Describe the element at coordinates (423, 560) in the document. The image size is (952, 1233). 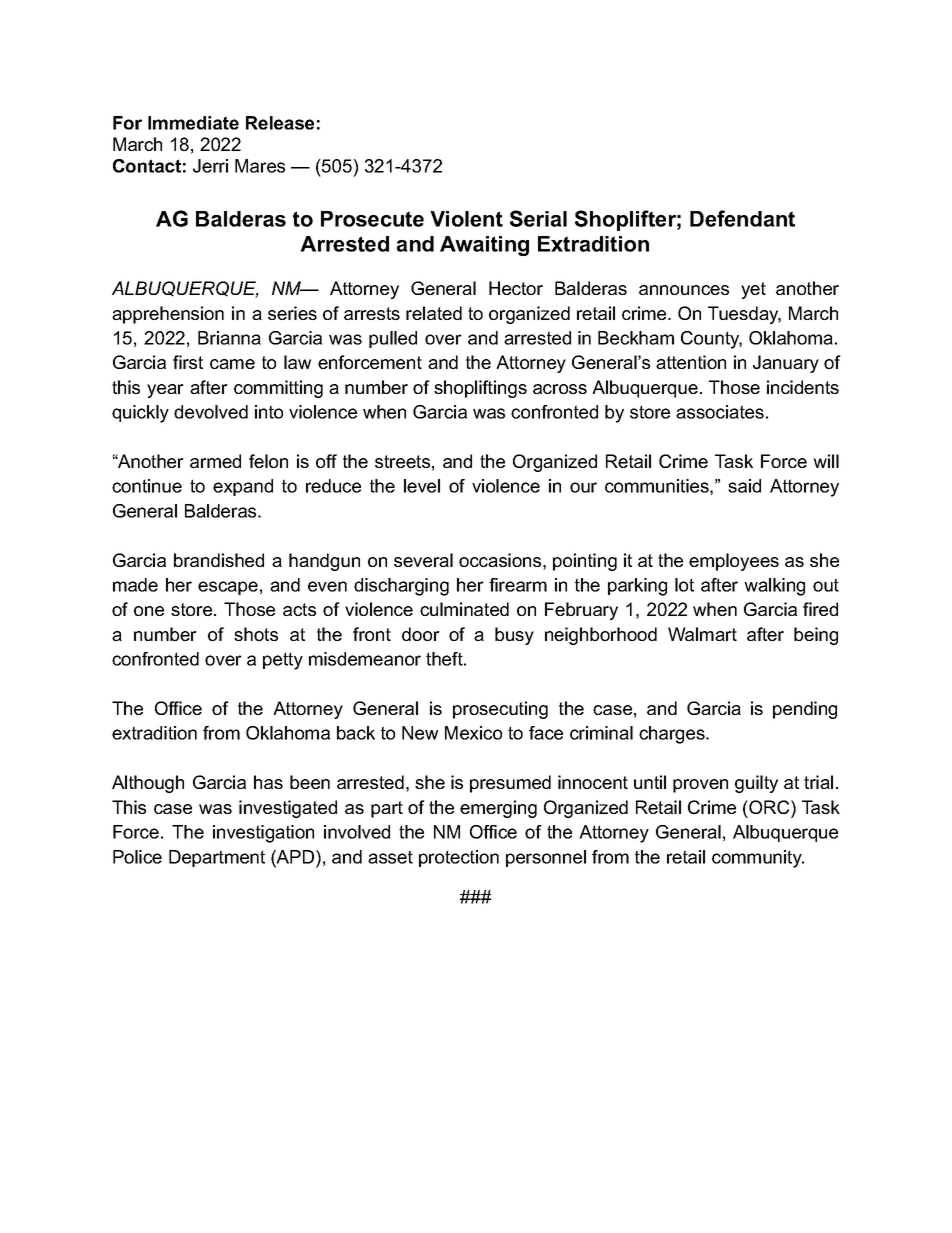
I see `several` at that location.
